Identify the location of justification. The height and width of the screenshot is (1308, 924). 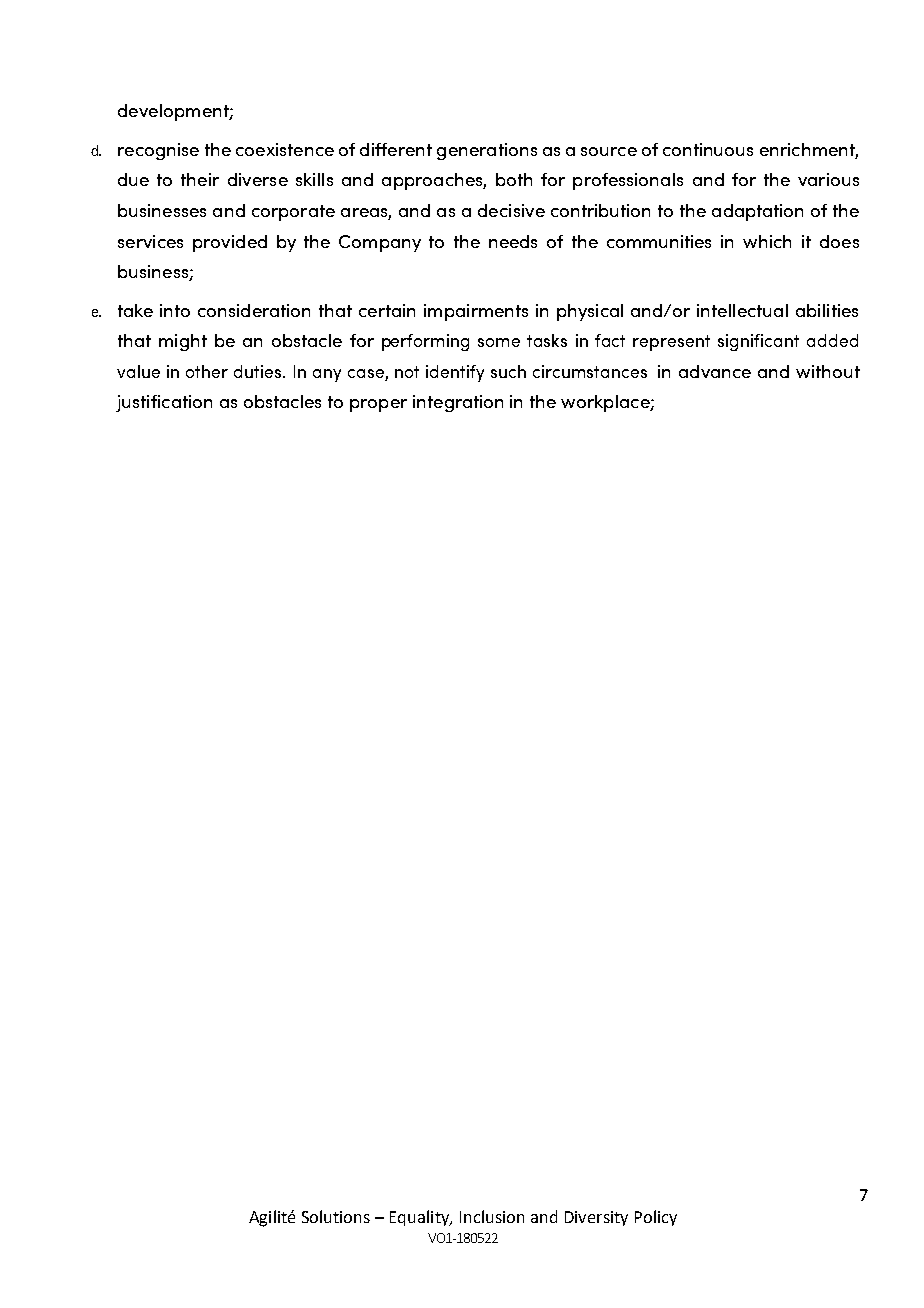
(164, 403).
